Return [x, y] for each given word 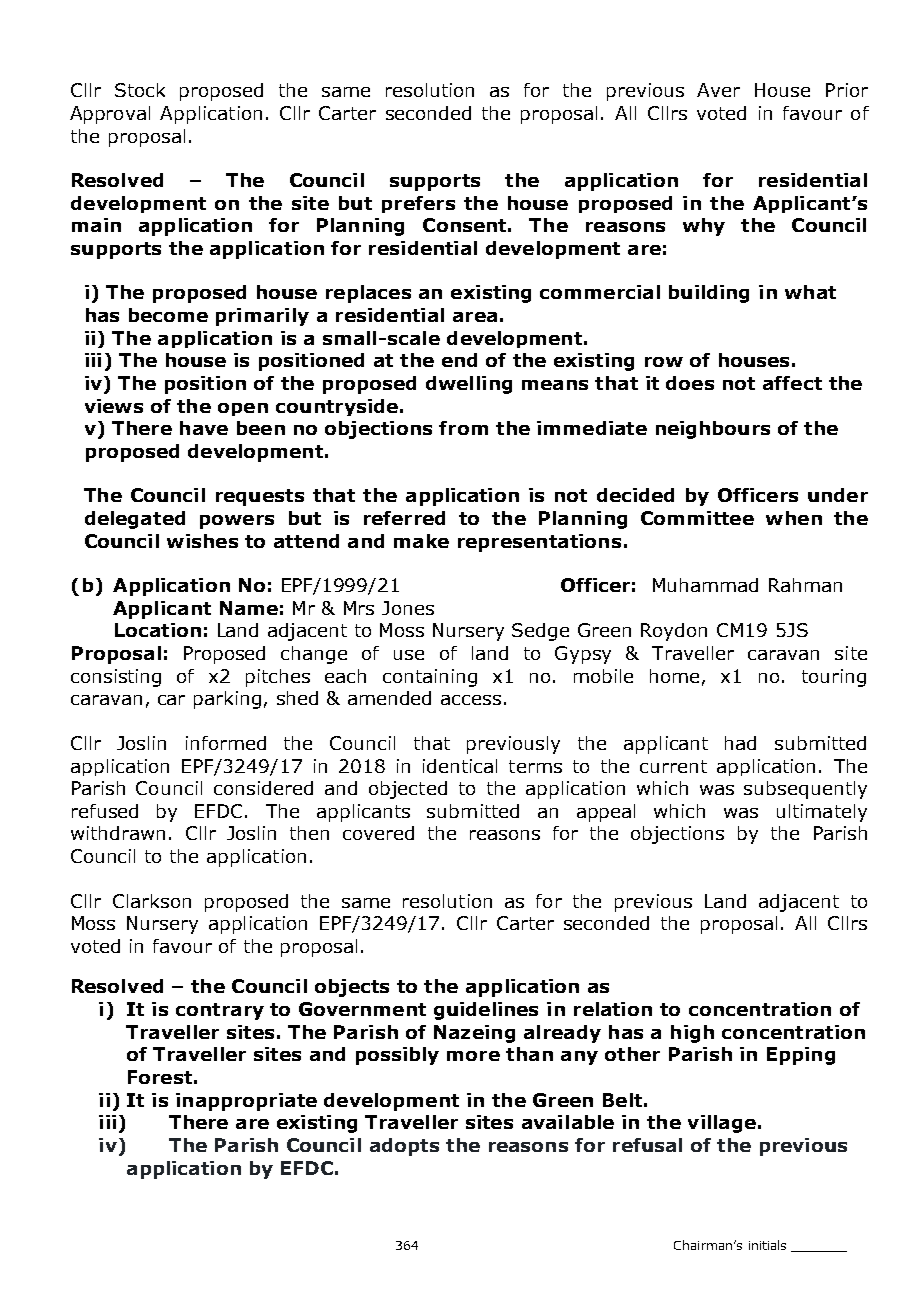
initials [767, 1245]
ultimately [822, 813]
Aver [718, 90]
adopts [404, 1147]
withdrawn [118, 833]
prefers [418, 204]
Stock [140, 90]
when [794, 518]
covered [378, 833]
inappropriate [246, 1102]
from [463, 428]
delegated [135, 520]
